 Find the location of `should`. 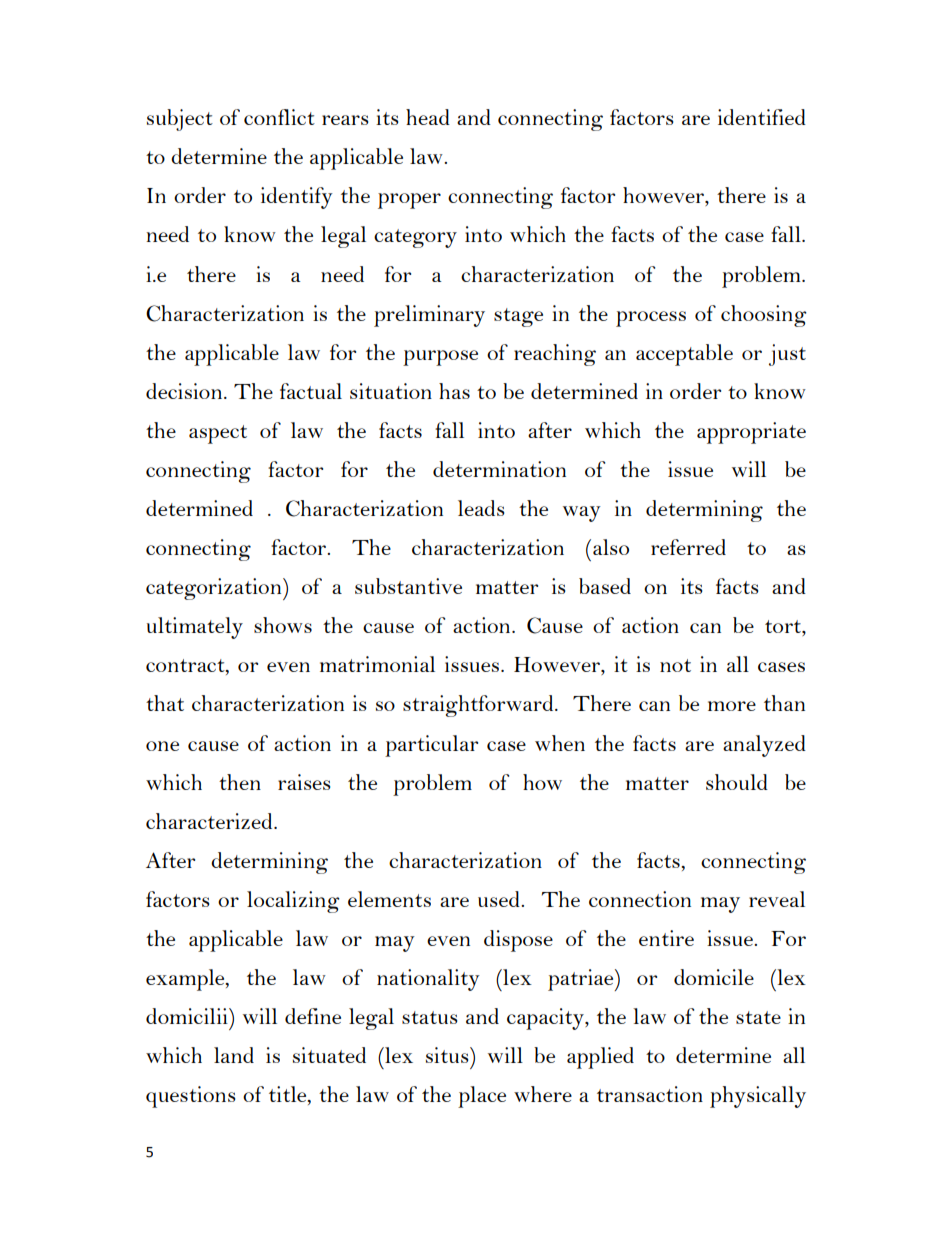

should is located at coordinates (737, 782).
